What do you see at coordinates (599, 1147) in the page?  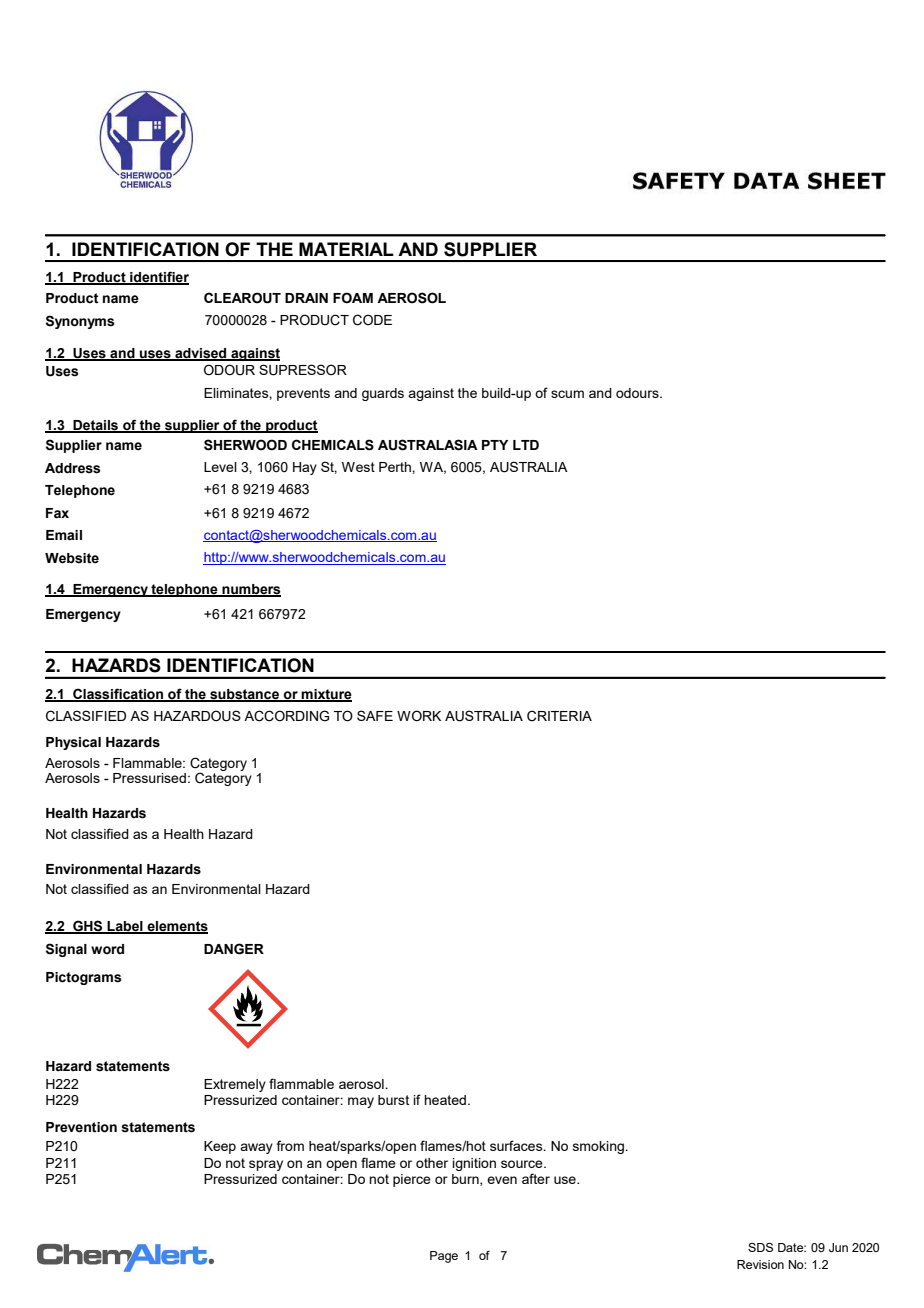 I see `smoking` at bounding box center [599, 1147].
